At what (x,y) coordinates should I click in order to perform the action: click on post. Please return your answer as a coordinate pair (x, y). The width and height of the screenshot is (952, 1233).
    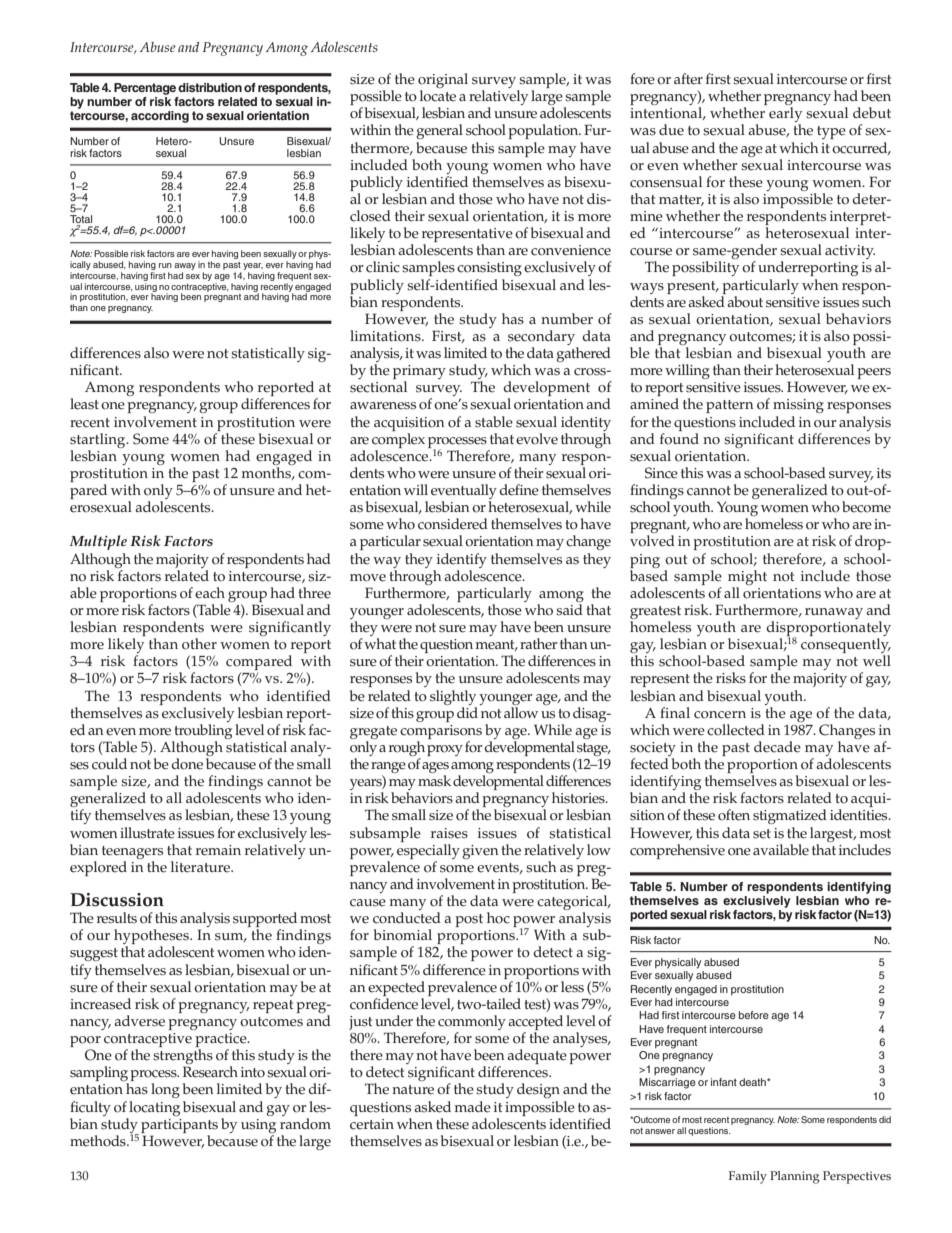
    Looking at the image, I should click on (469, 920).
